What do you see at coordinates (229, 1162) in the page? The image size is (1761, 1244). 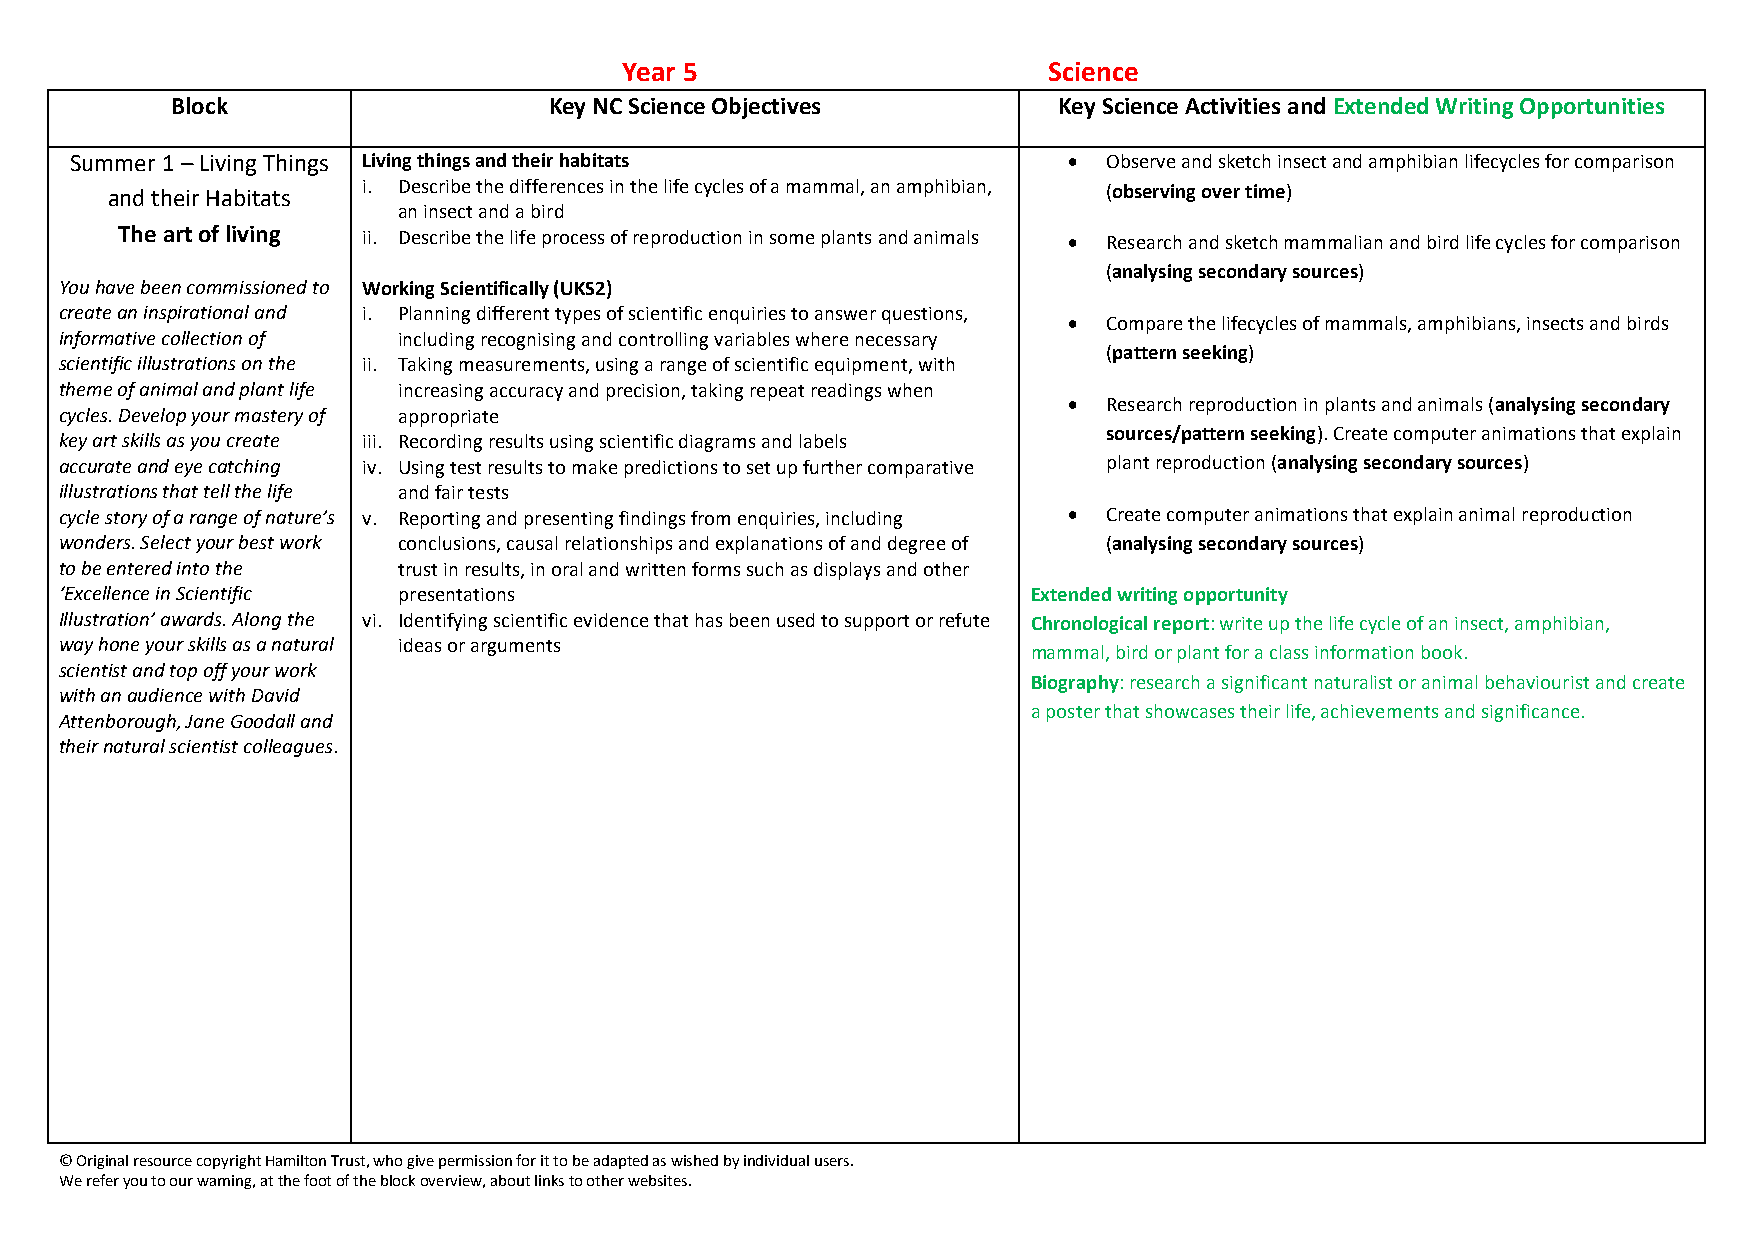 I see `copyright` at bounding box center [229, 1162].
